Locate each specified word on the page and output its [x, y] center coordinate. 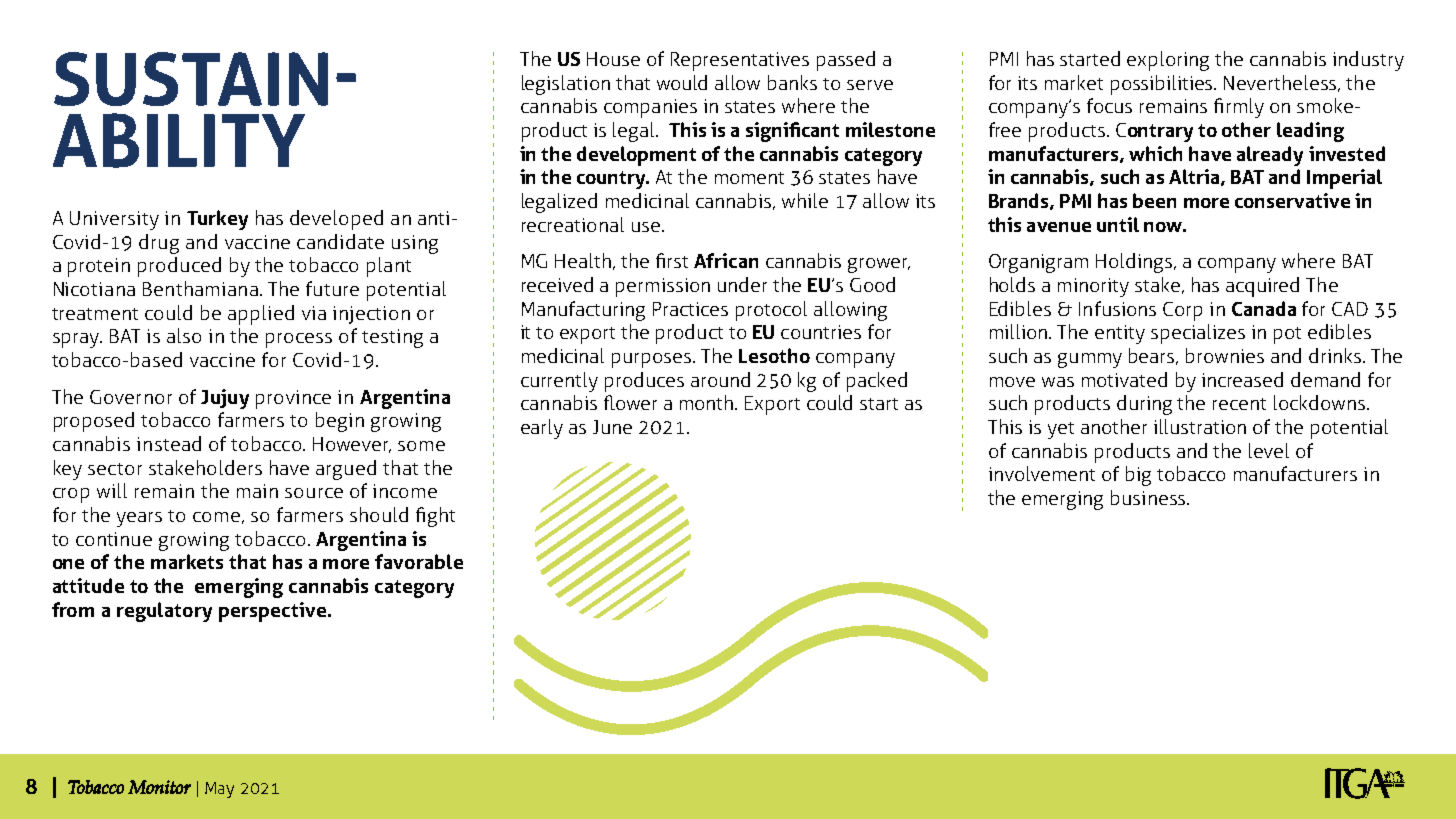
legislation [566, 85]
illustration [1200, 426]
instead [169, 443]
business [1149, 497]
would [682, 82]
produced [179, 267]
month [708, 402]
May [219, 790]
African [726, 260]
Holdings [1135, 263]
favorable [419, 561]
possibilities [1163, 85]
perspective [272, 612]
